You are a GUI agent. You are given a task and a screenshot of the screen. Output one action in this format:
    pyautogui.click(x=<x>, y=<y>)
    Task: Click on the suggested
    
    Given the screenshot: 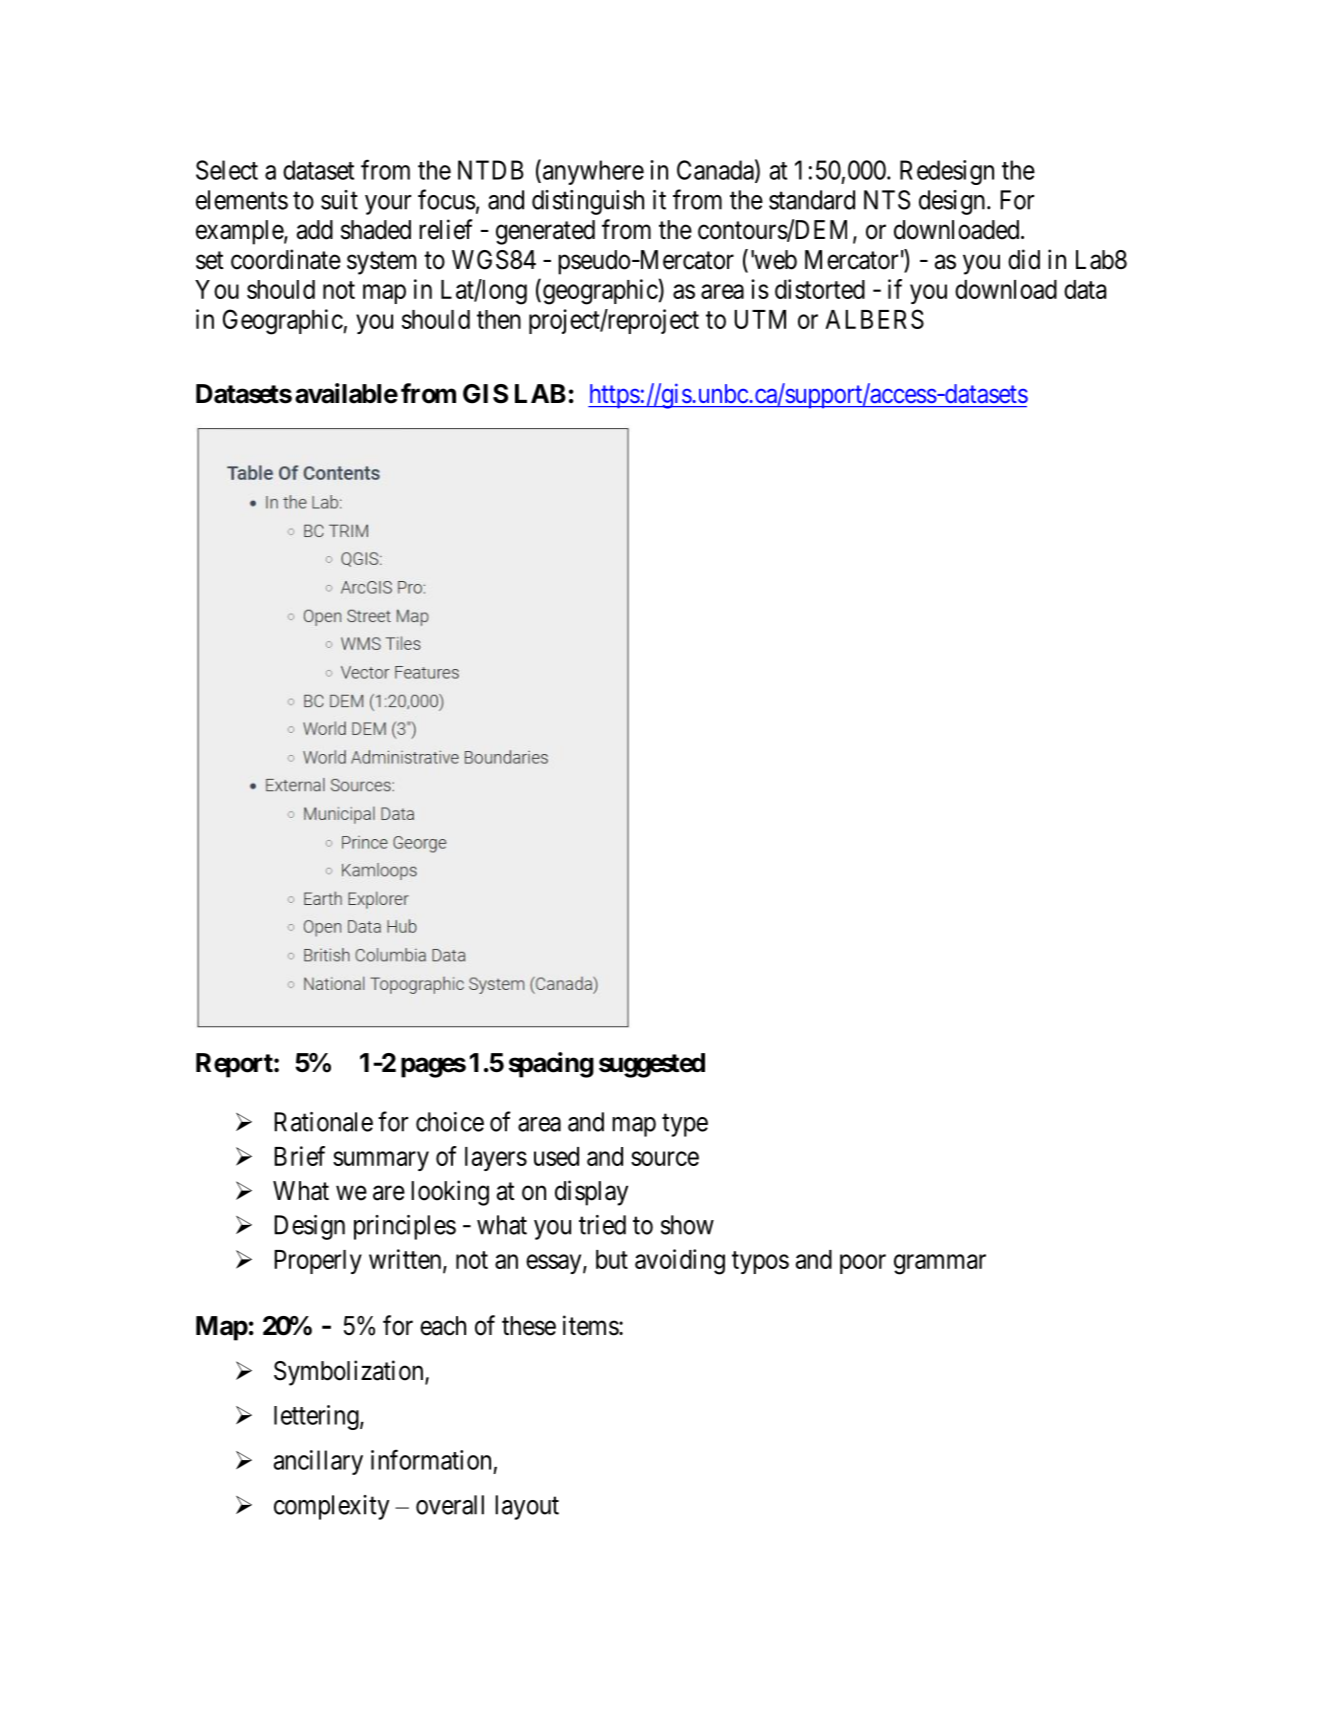 What is the action you would take?
    pyautogui.click(x=652, y=1065)
